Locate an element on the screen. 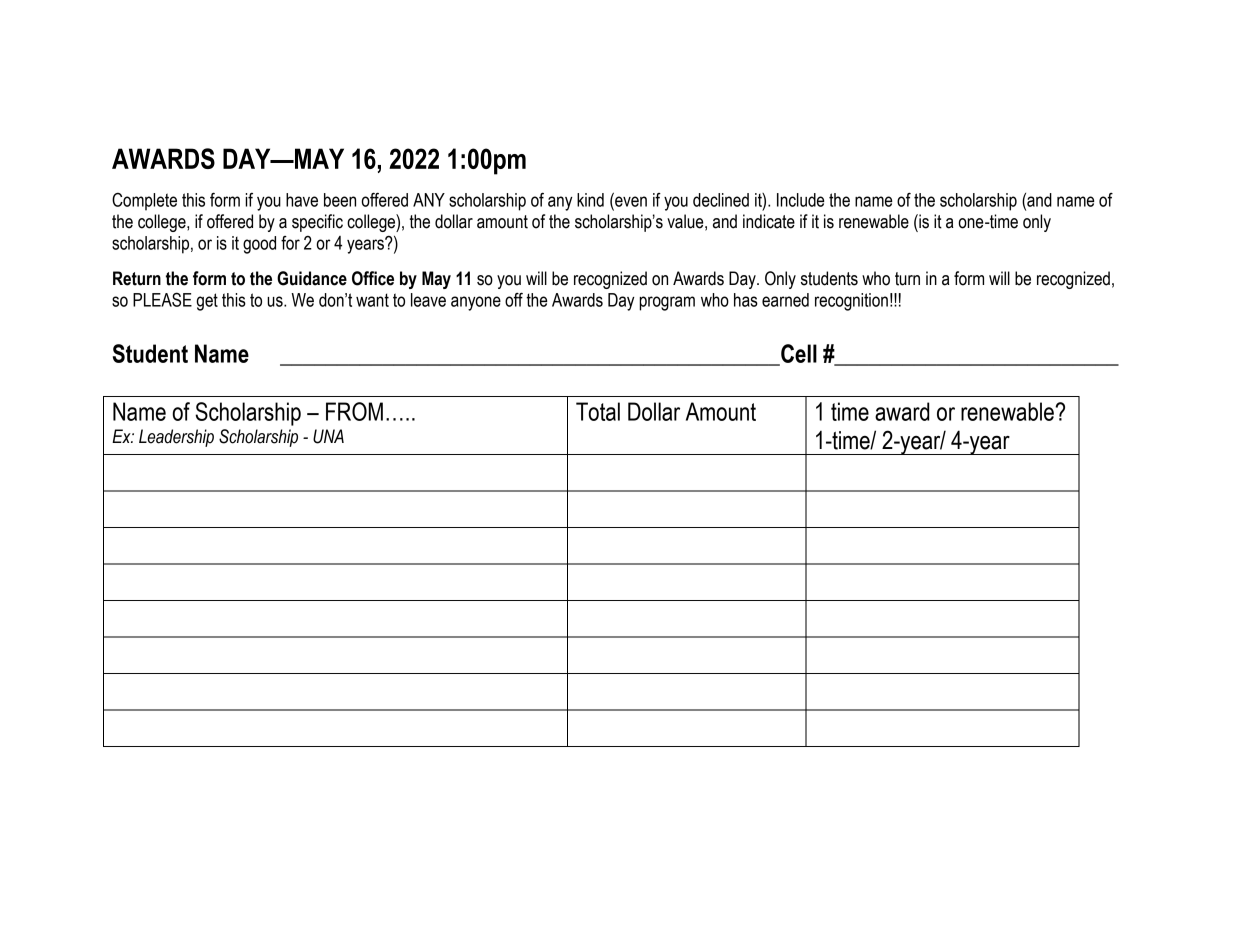  get is located at coordinates (207, 302).
